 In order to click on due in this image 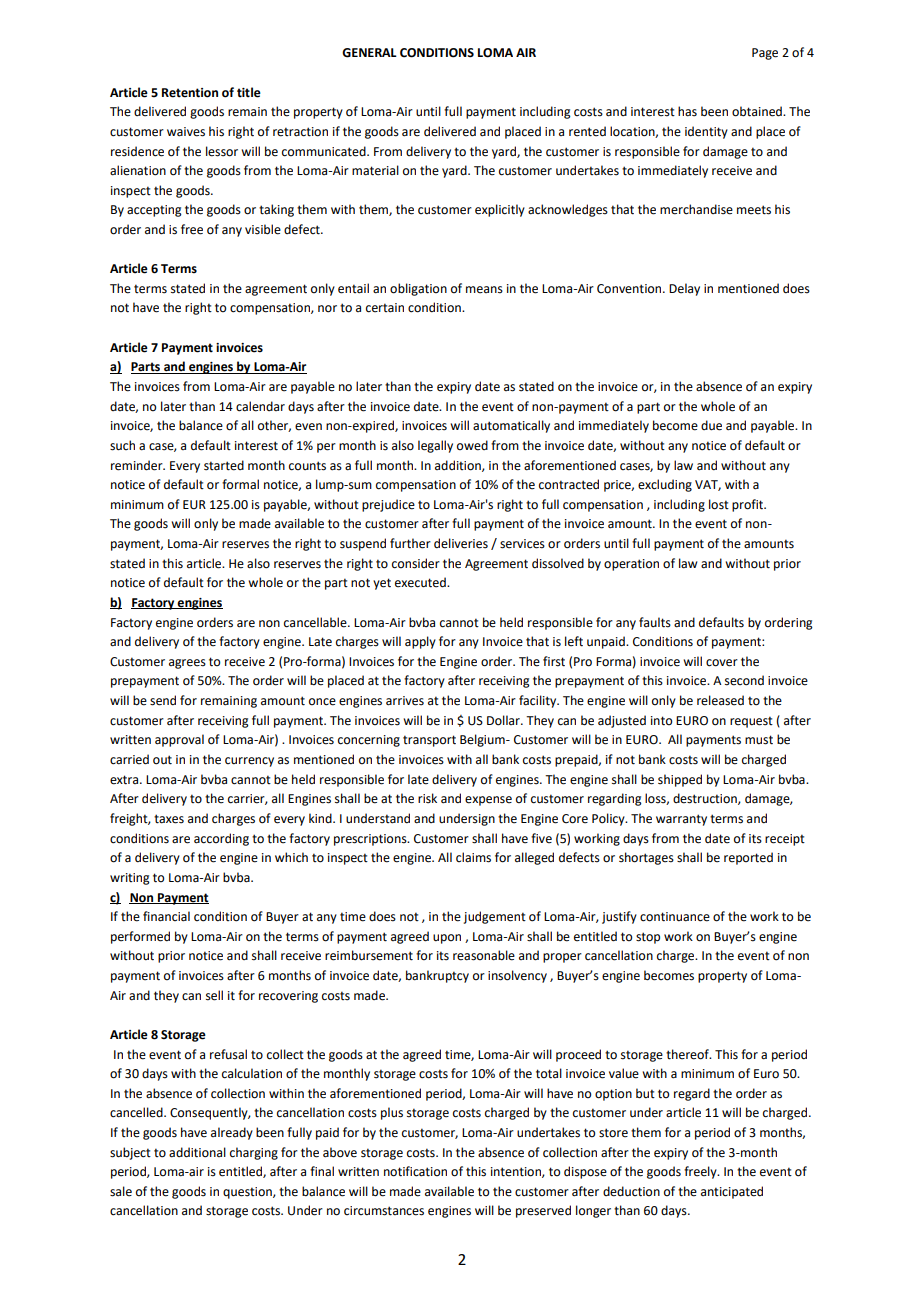, I will do `click(711, 425)`.
